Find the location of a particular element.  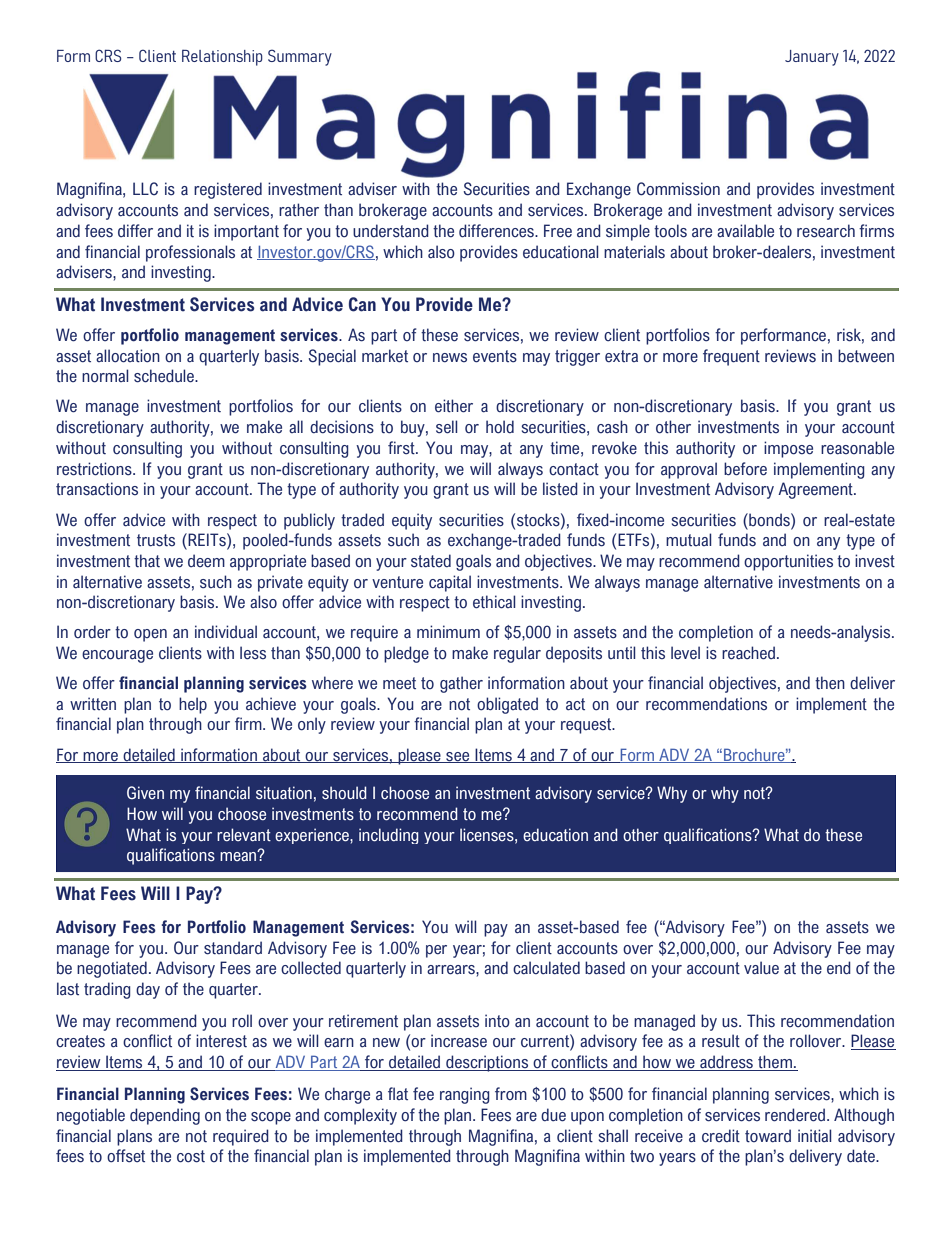

Summary is located at coordinates (300, 57).
